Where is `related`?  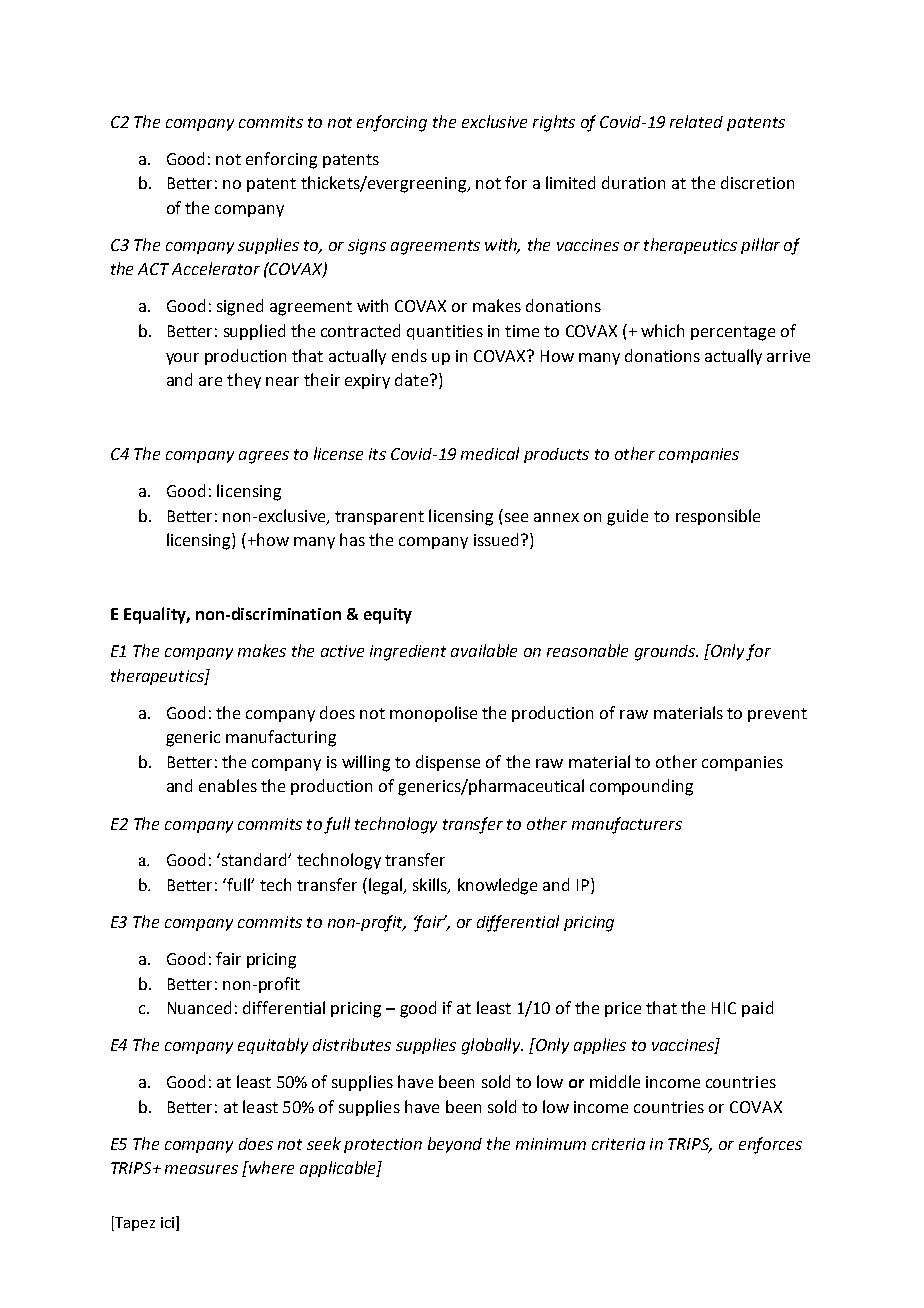
related is located at coordinates (696, 121).
